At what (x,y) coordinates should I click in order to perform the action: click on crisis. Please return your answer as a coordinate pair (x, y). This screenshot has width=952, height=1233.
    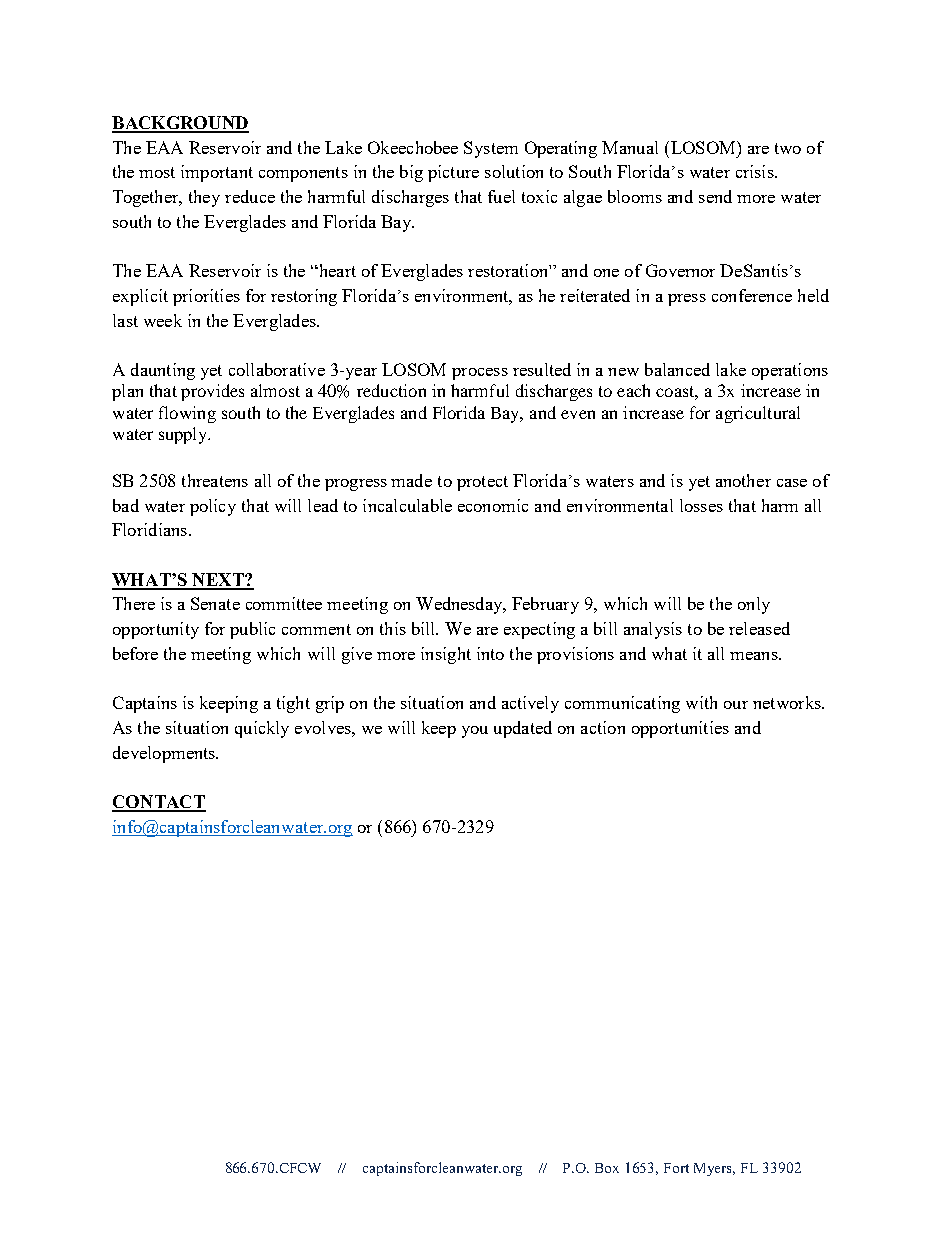
    Looking at the image, I should click on (756, 171).
